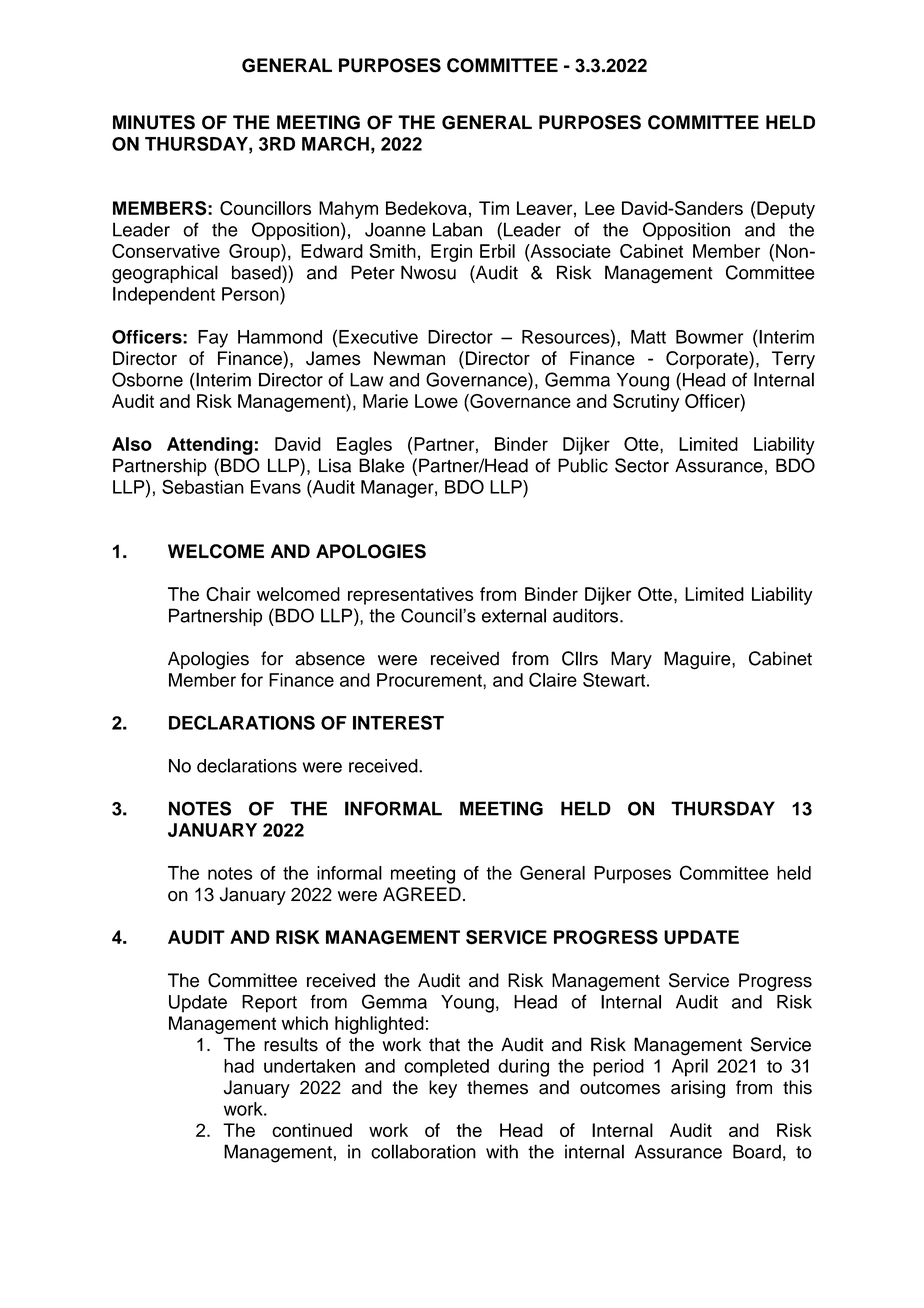 Image resolution: width=924 pixels, height=1308 pixels. I want to click on key, so click(443, 1089).
